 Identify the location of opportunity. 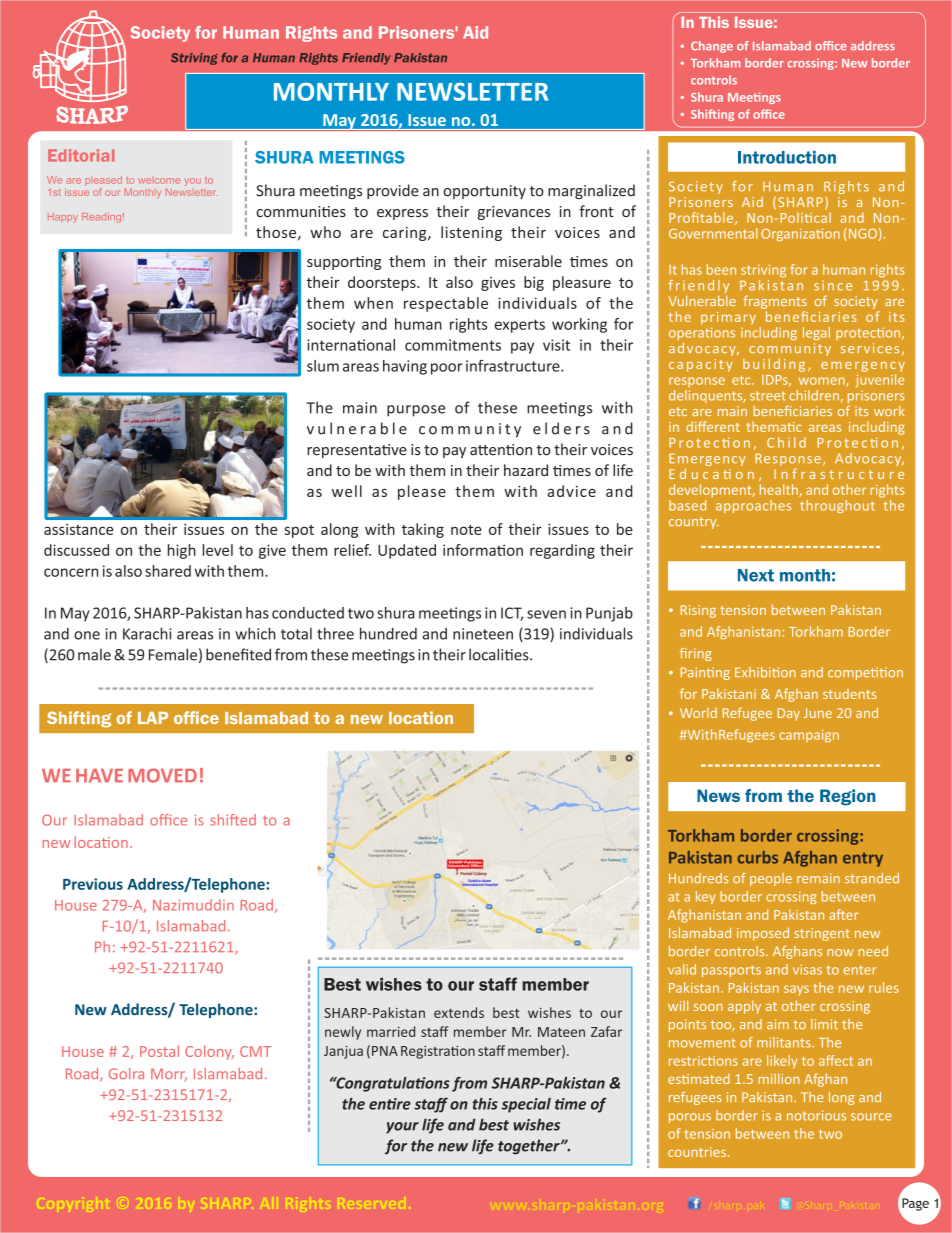
(484, 192).
